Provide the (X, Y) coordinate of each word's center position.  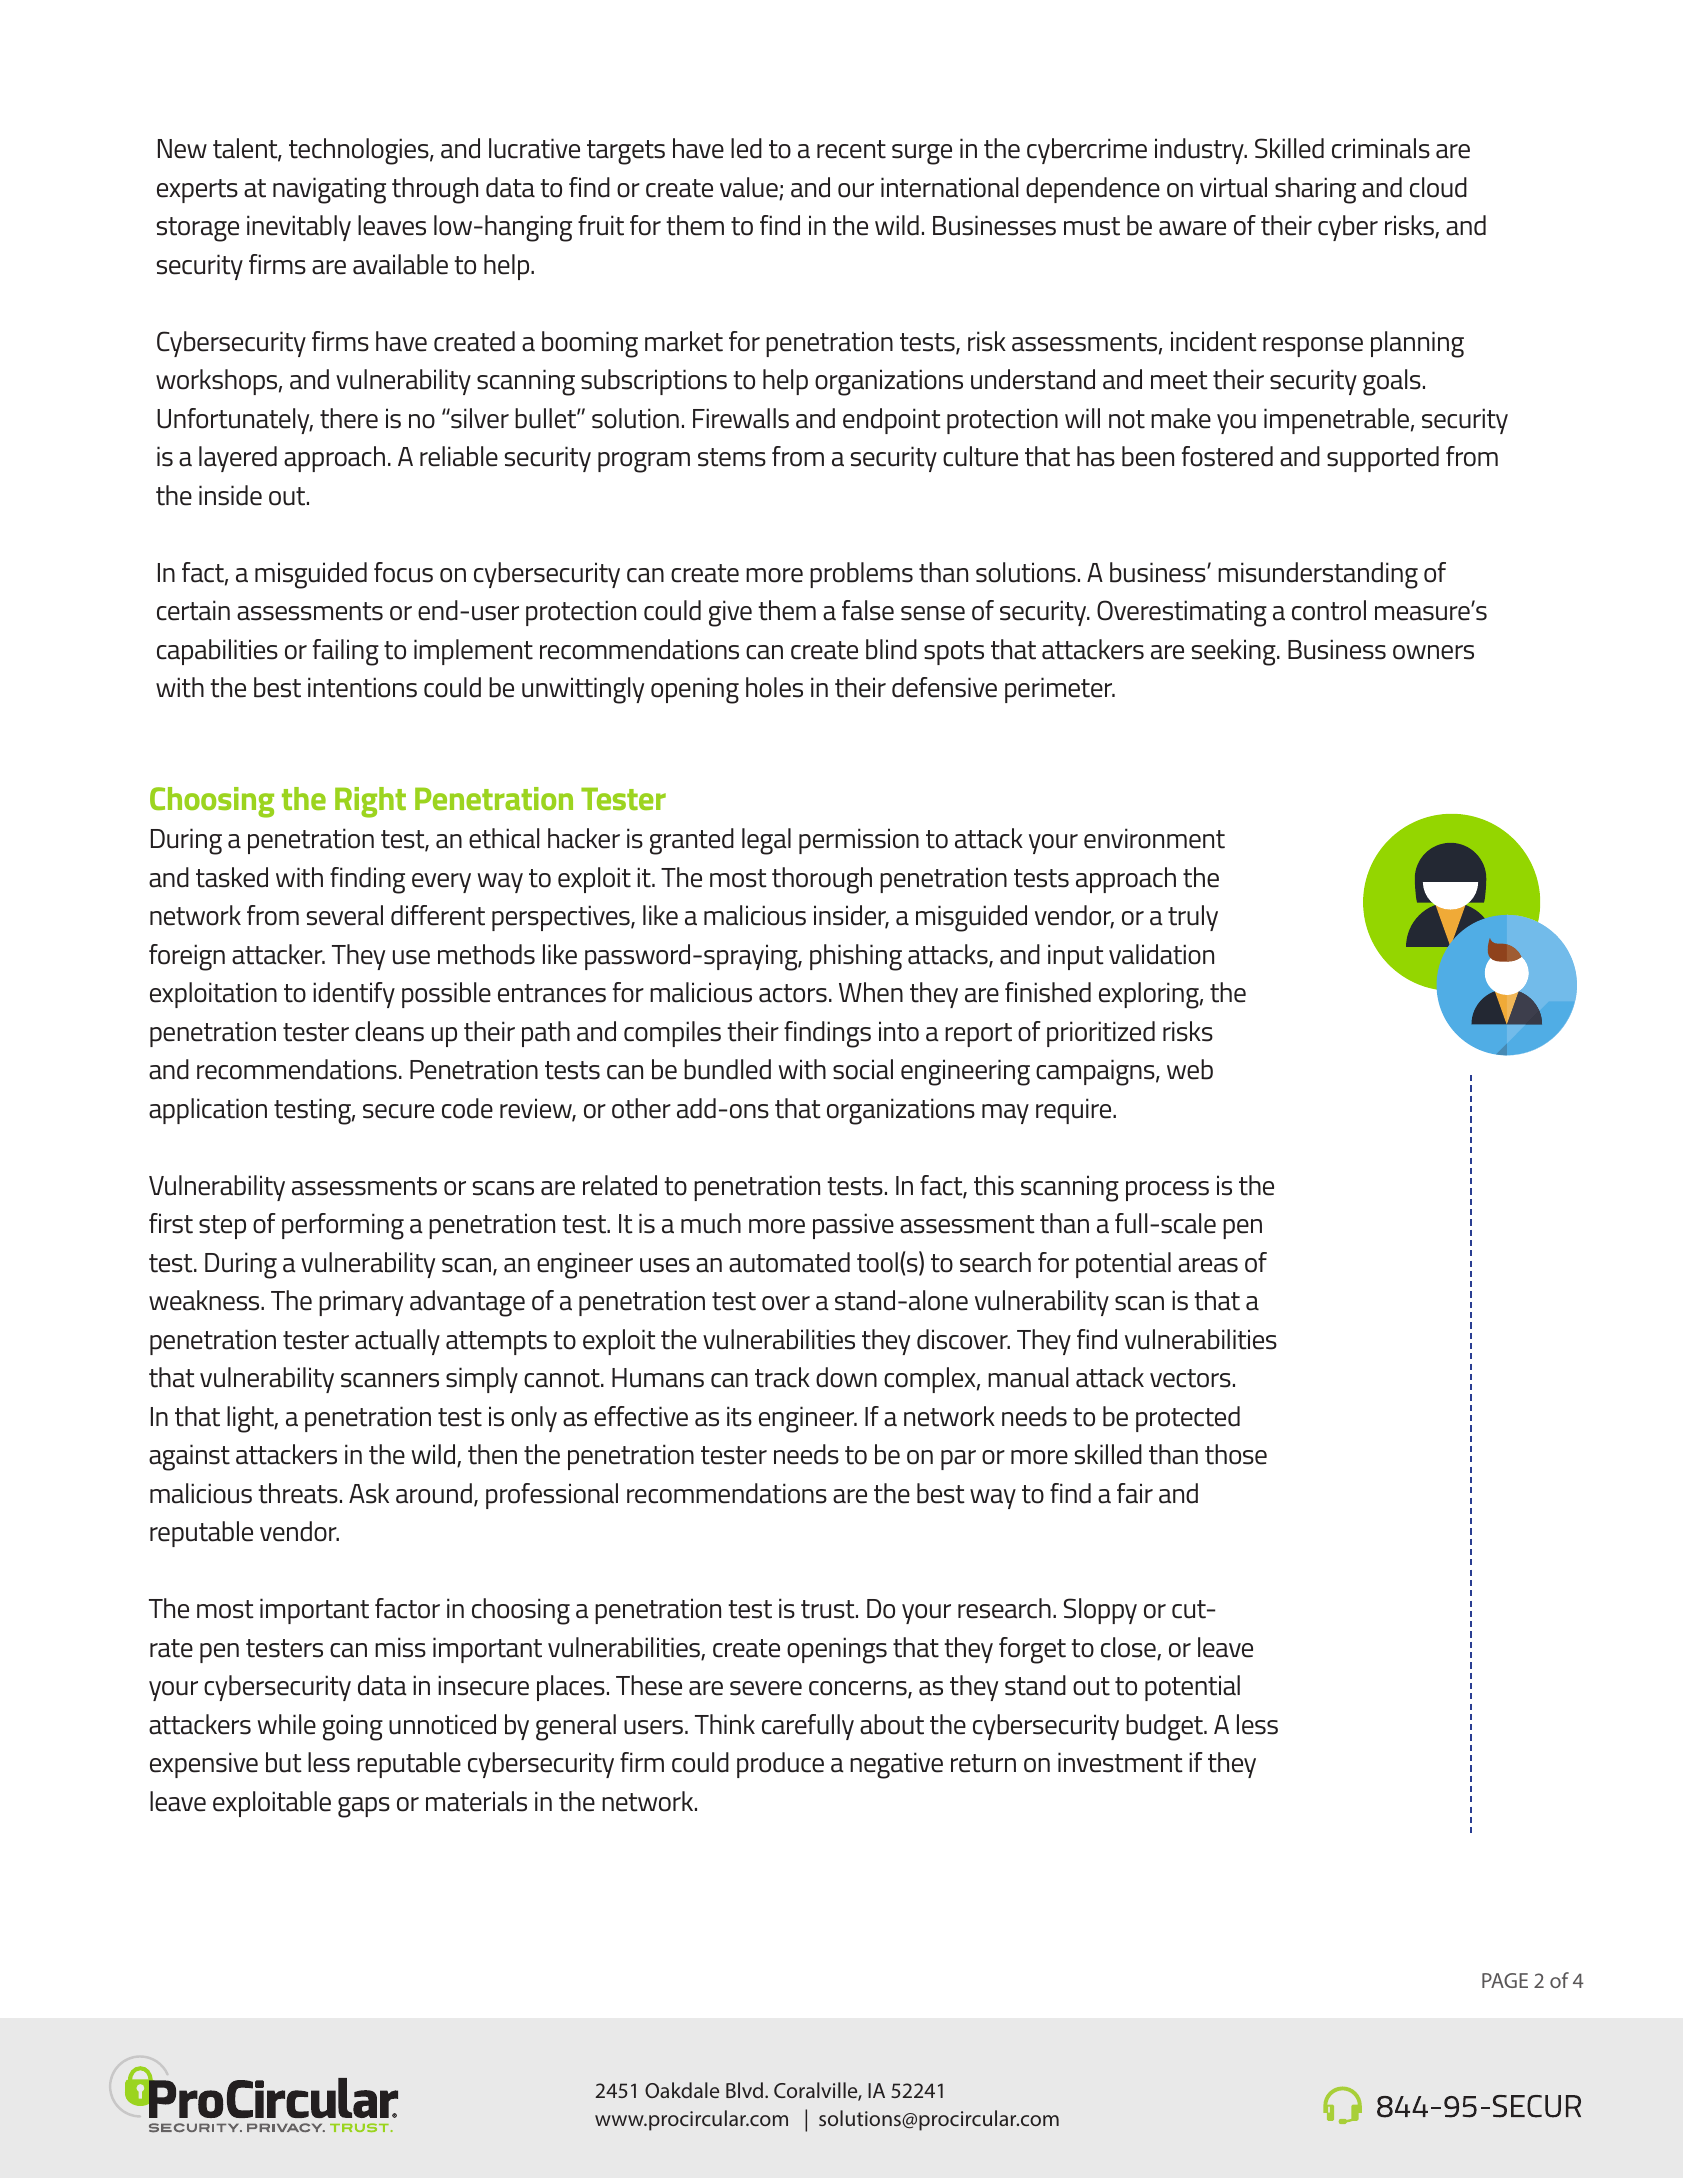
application (208, 1111)
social (863, 1069)
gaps (364, 1807)
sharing (1315, 190)
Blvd (746, 2090)
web (1190, 1069)
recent (851, 149)
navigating (329, 190)
